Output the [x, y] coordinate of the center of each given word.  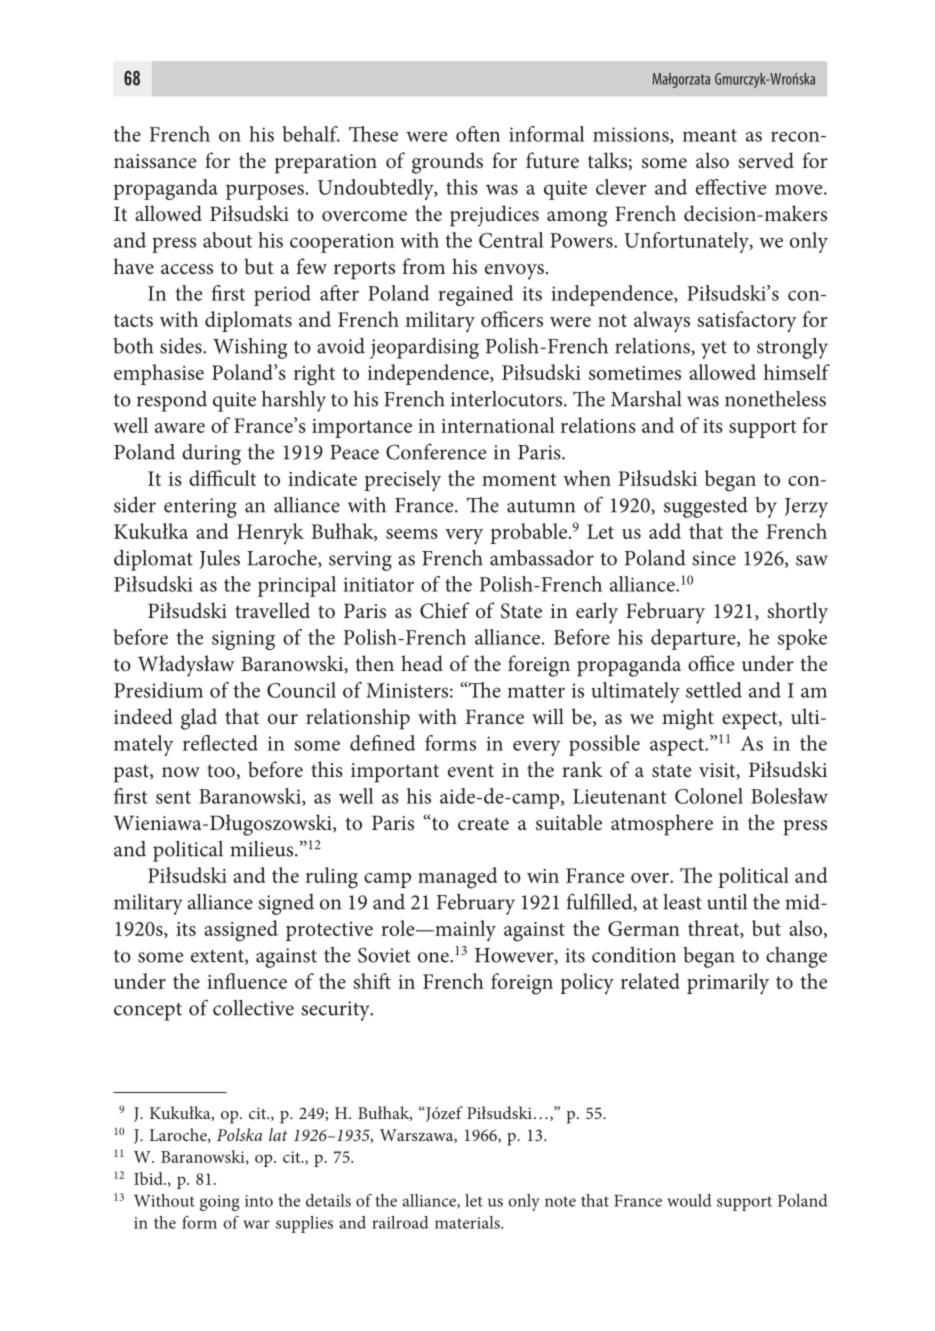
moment [519, 479]
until [727, 902]
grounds [447, 163]
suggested [706, 507]
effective [731, 187]
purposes [265, 192]
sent [173, 797]
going [220, 1203]
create [483, 824]
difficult [222, 478]
